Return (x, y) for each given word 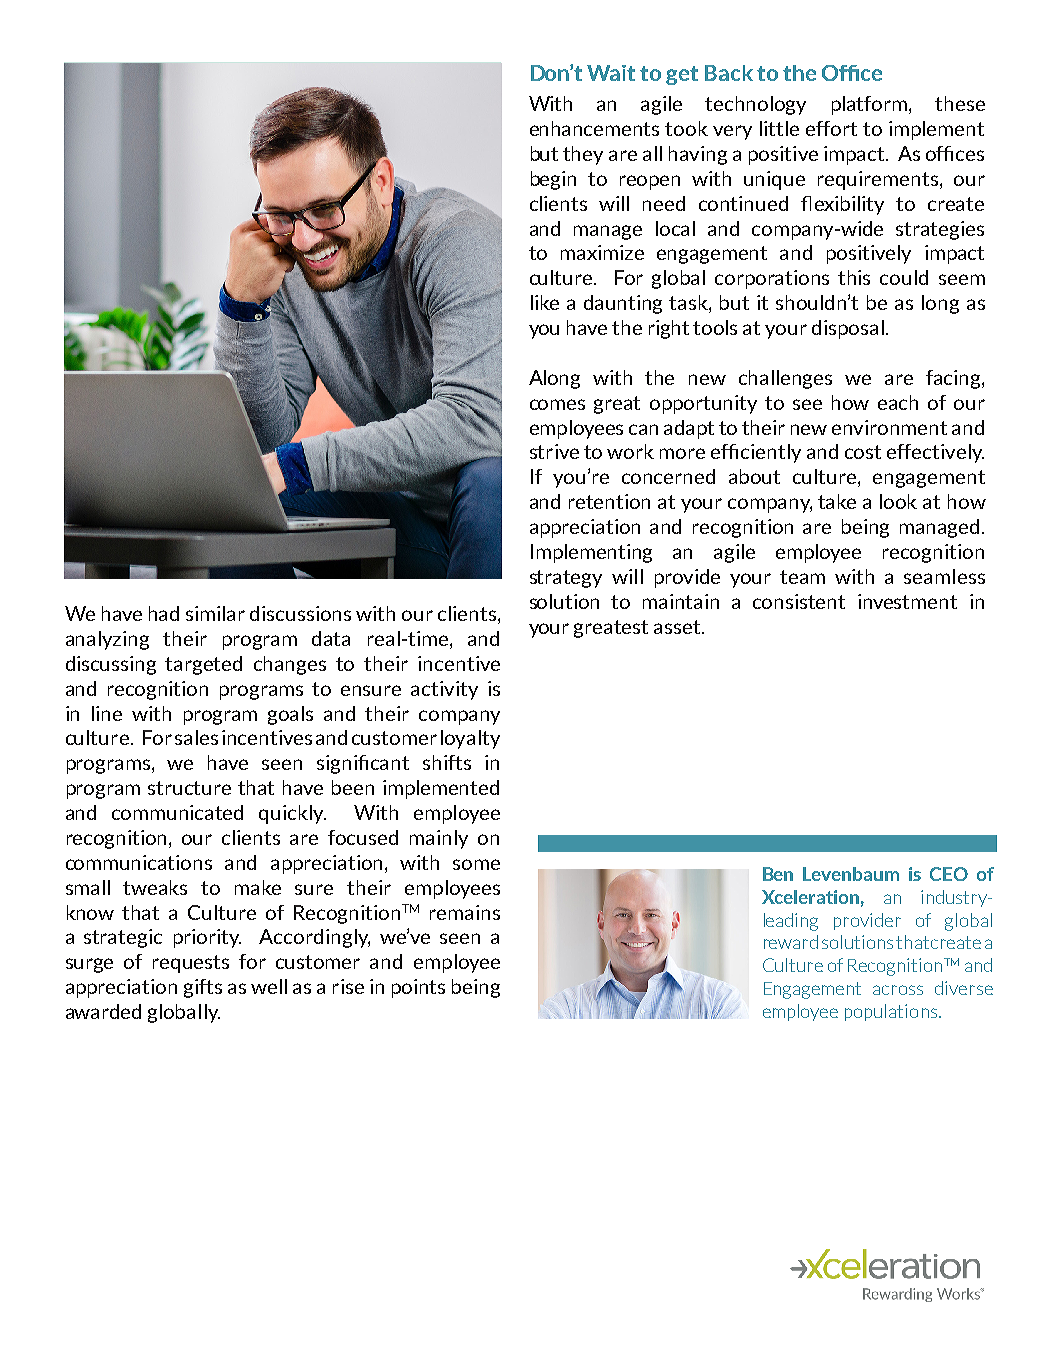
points (418, 988)
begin (553, 180)
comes (557, 404)
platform (871, 105)
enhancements (594, 128)
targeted (203, 665)
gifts (203, 988)
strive (554, 451)
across (898, 990)
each (898, 402)
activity (444, 690)
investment (907, 601)
